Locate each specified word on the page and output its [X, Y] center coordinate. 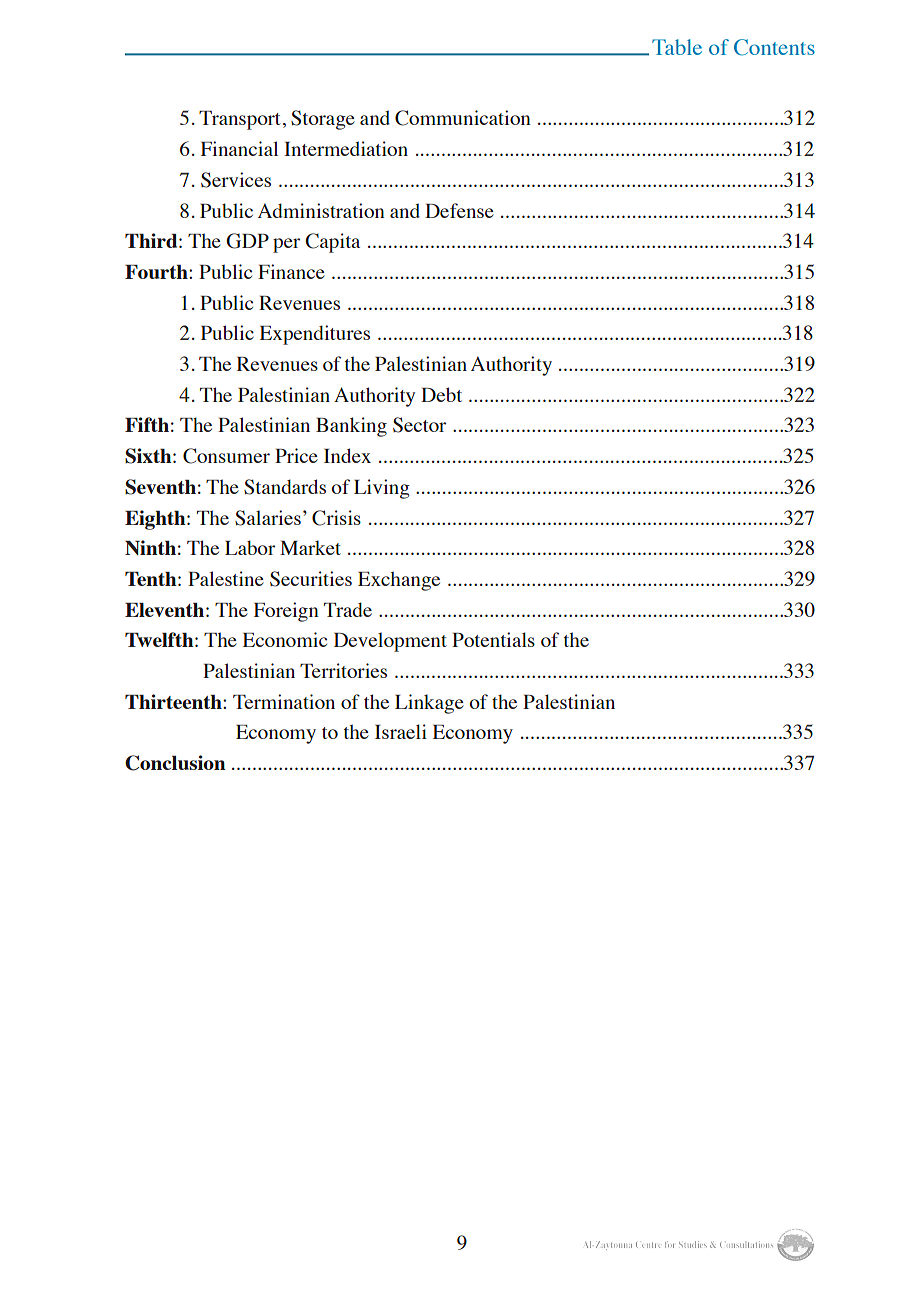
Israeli [401, 731]
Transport [239, 120]
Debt [441, 394]
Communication [463, 118]
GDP [247, 241]
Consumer [226, 456]
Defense [459, 210]
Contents [774, 47]
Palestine [226, 578]
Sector [419, 425]
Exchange [399, 581]
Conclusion [175, 763]
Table [677, 47]
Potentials [493, 639]
